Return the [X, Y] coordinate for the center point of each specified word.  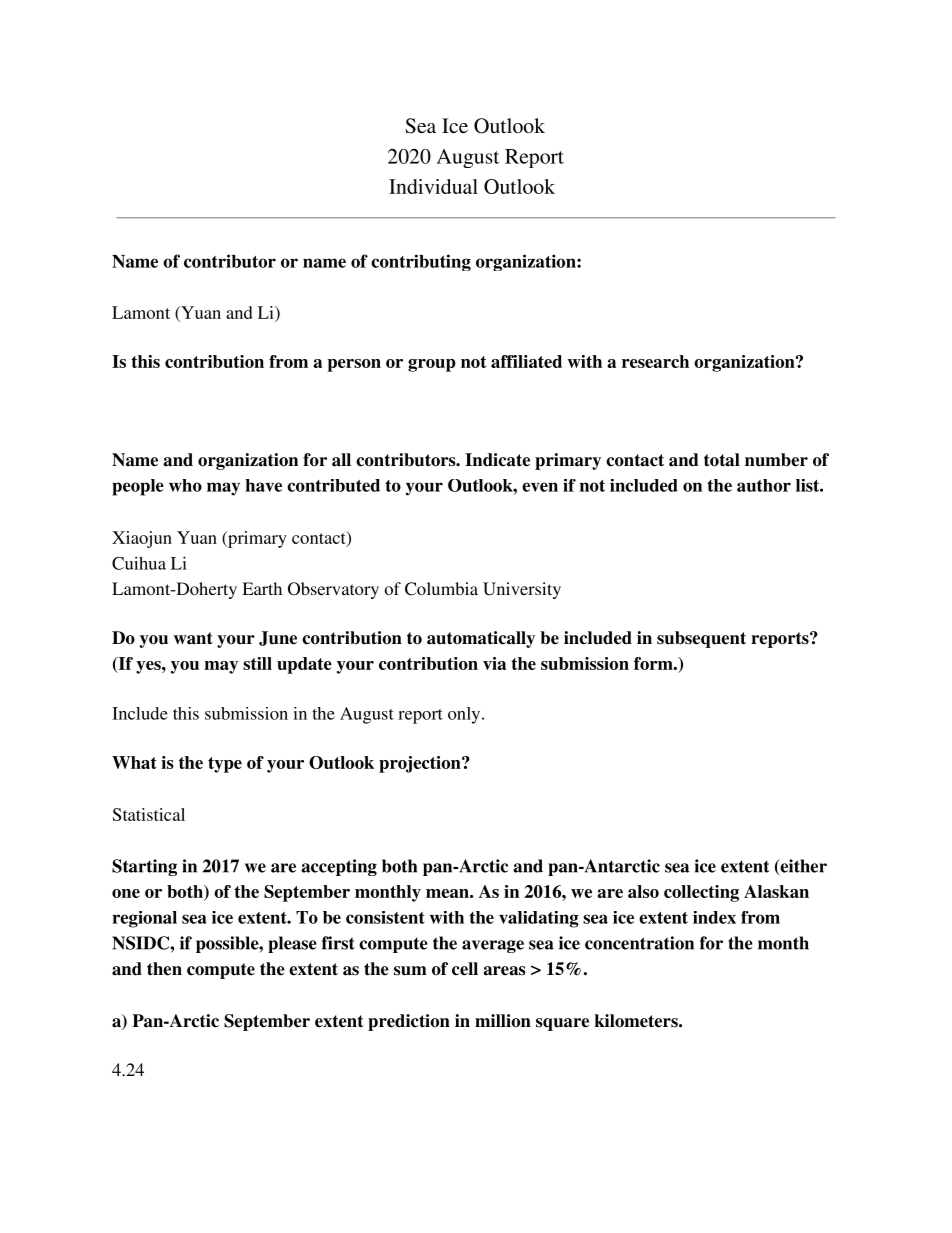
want [193, 638]
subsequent [701, 639]
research [655, 361]
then [164, 969]
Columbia [441, 589]
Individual [433, 186]
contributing [421, 262]
